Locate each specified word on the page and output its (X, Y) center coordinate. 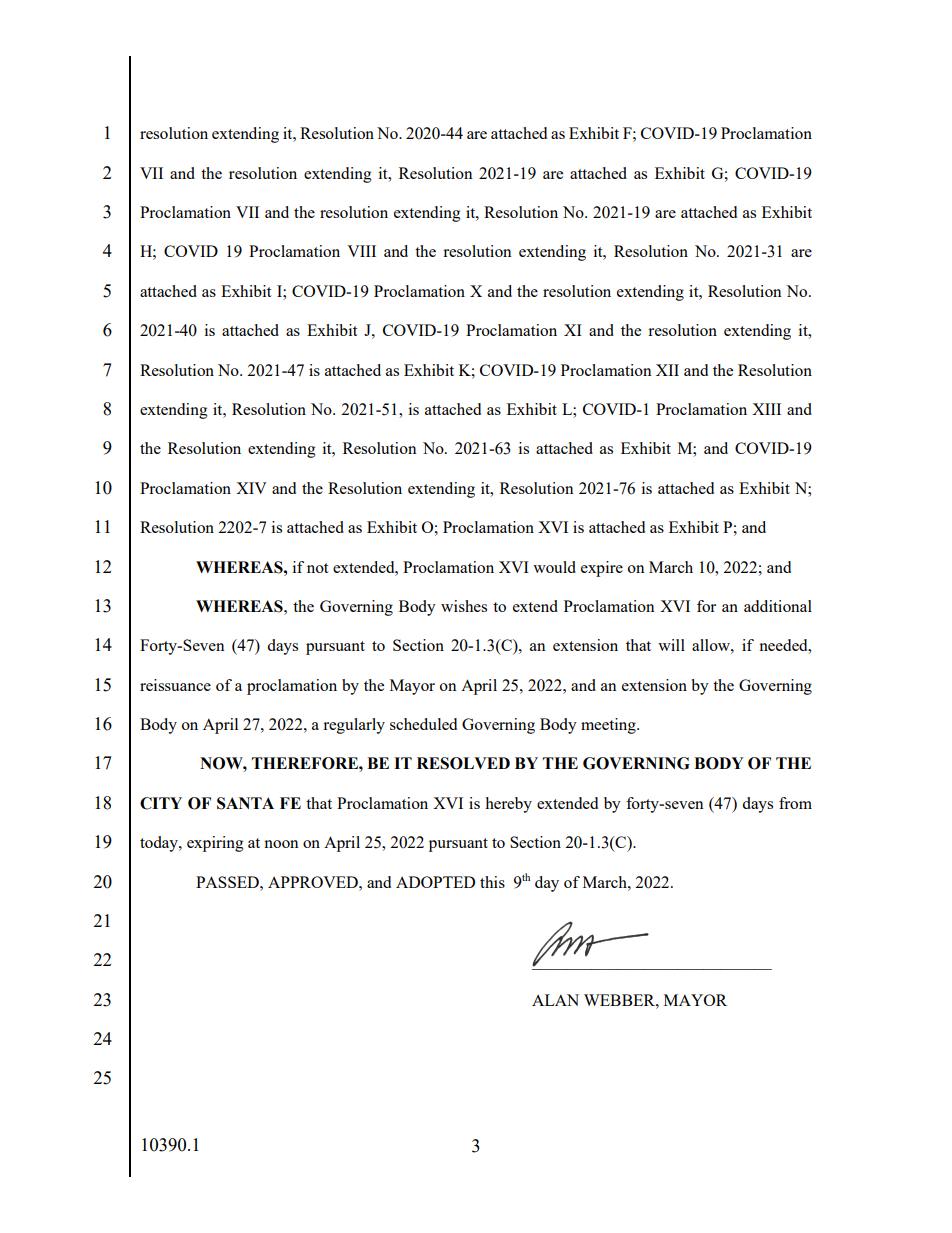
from (795, 803)
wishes (464, 606)
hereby (508, 805)
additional (778, 606)
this (492, 882)
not (317, 568)
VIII (361, 251)
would (554, 567)
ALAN (555, 1000)
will (671, 645)
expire (602, 569)
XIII (766, 409)
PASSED (228, 882)
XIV (251, 488)
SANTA (245, 803)
